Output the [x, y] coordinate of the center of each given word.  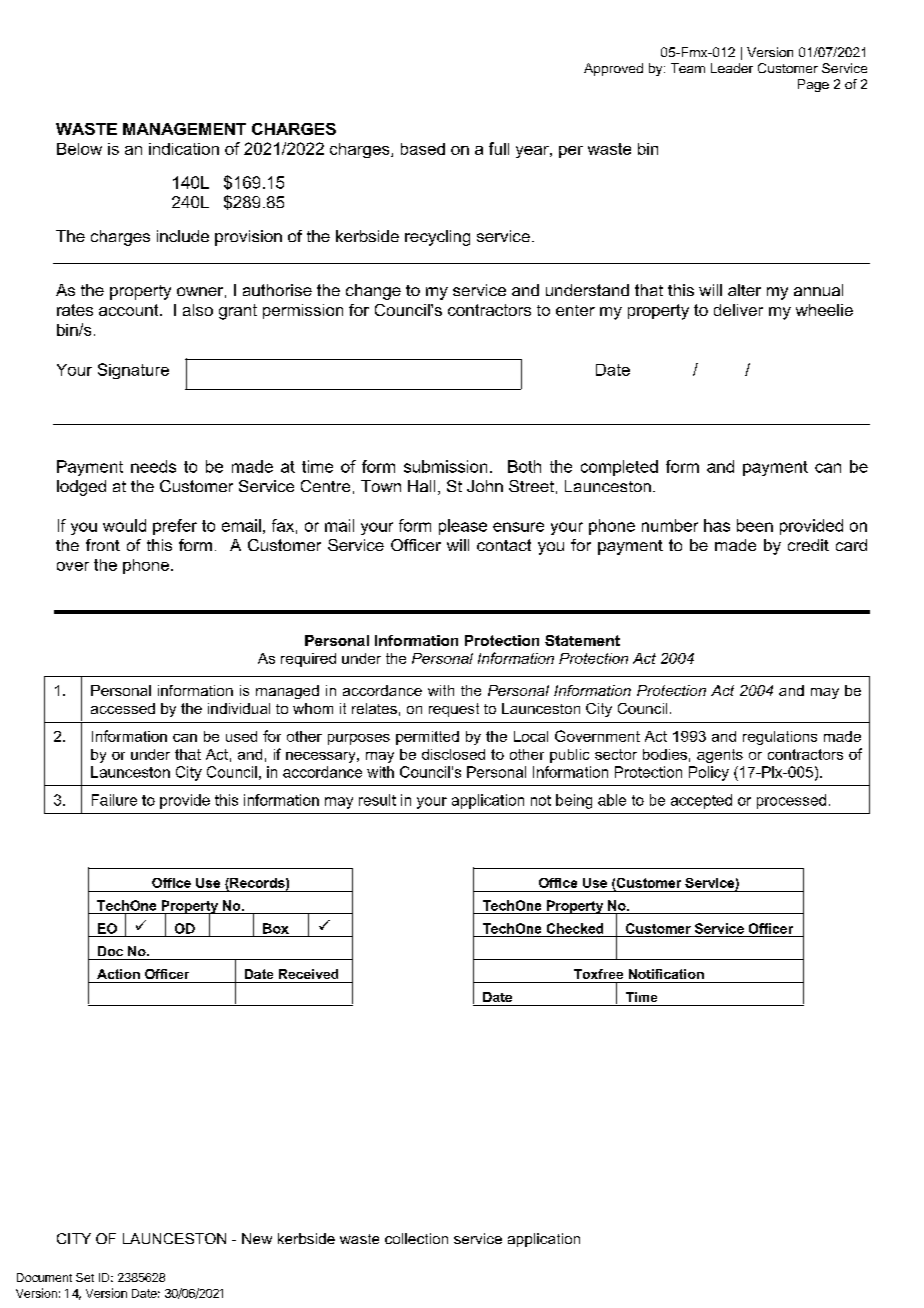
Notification [666, 974]
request [454, 710]
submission [445, 466]
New [257, 1238]
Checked [575, 928]
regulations [780, 738]
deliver [738, 310]
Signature [133, 371]
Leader [732, 68]
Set [85, 1277]
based [423, 149]
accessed [123, 708]
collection [416, 1238]
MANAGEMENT [184, 129]
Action [118, 974]
